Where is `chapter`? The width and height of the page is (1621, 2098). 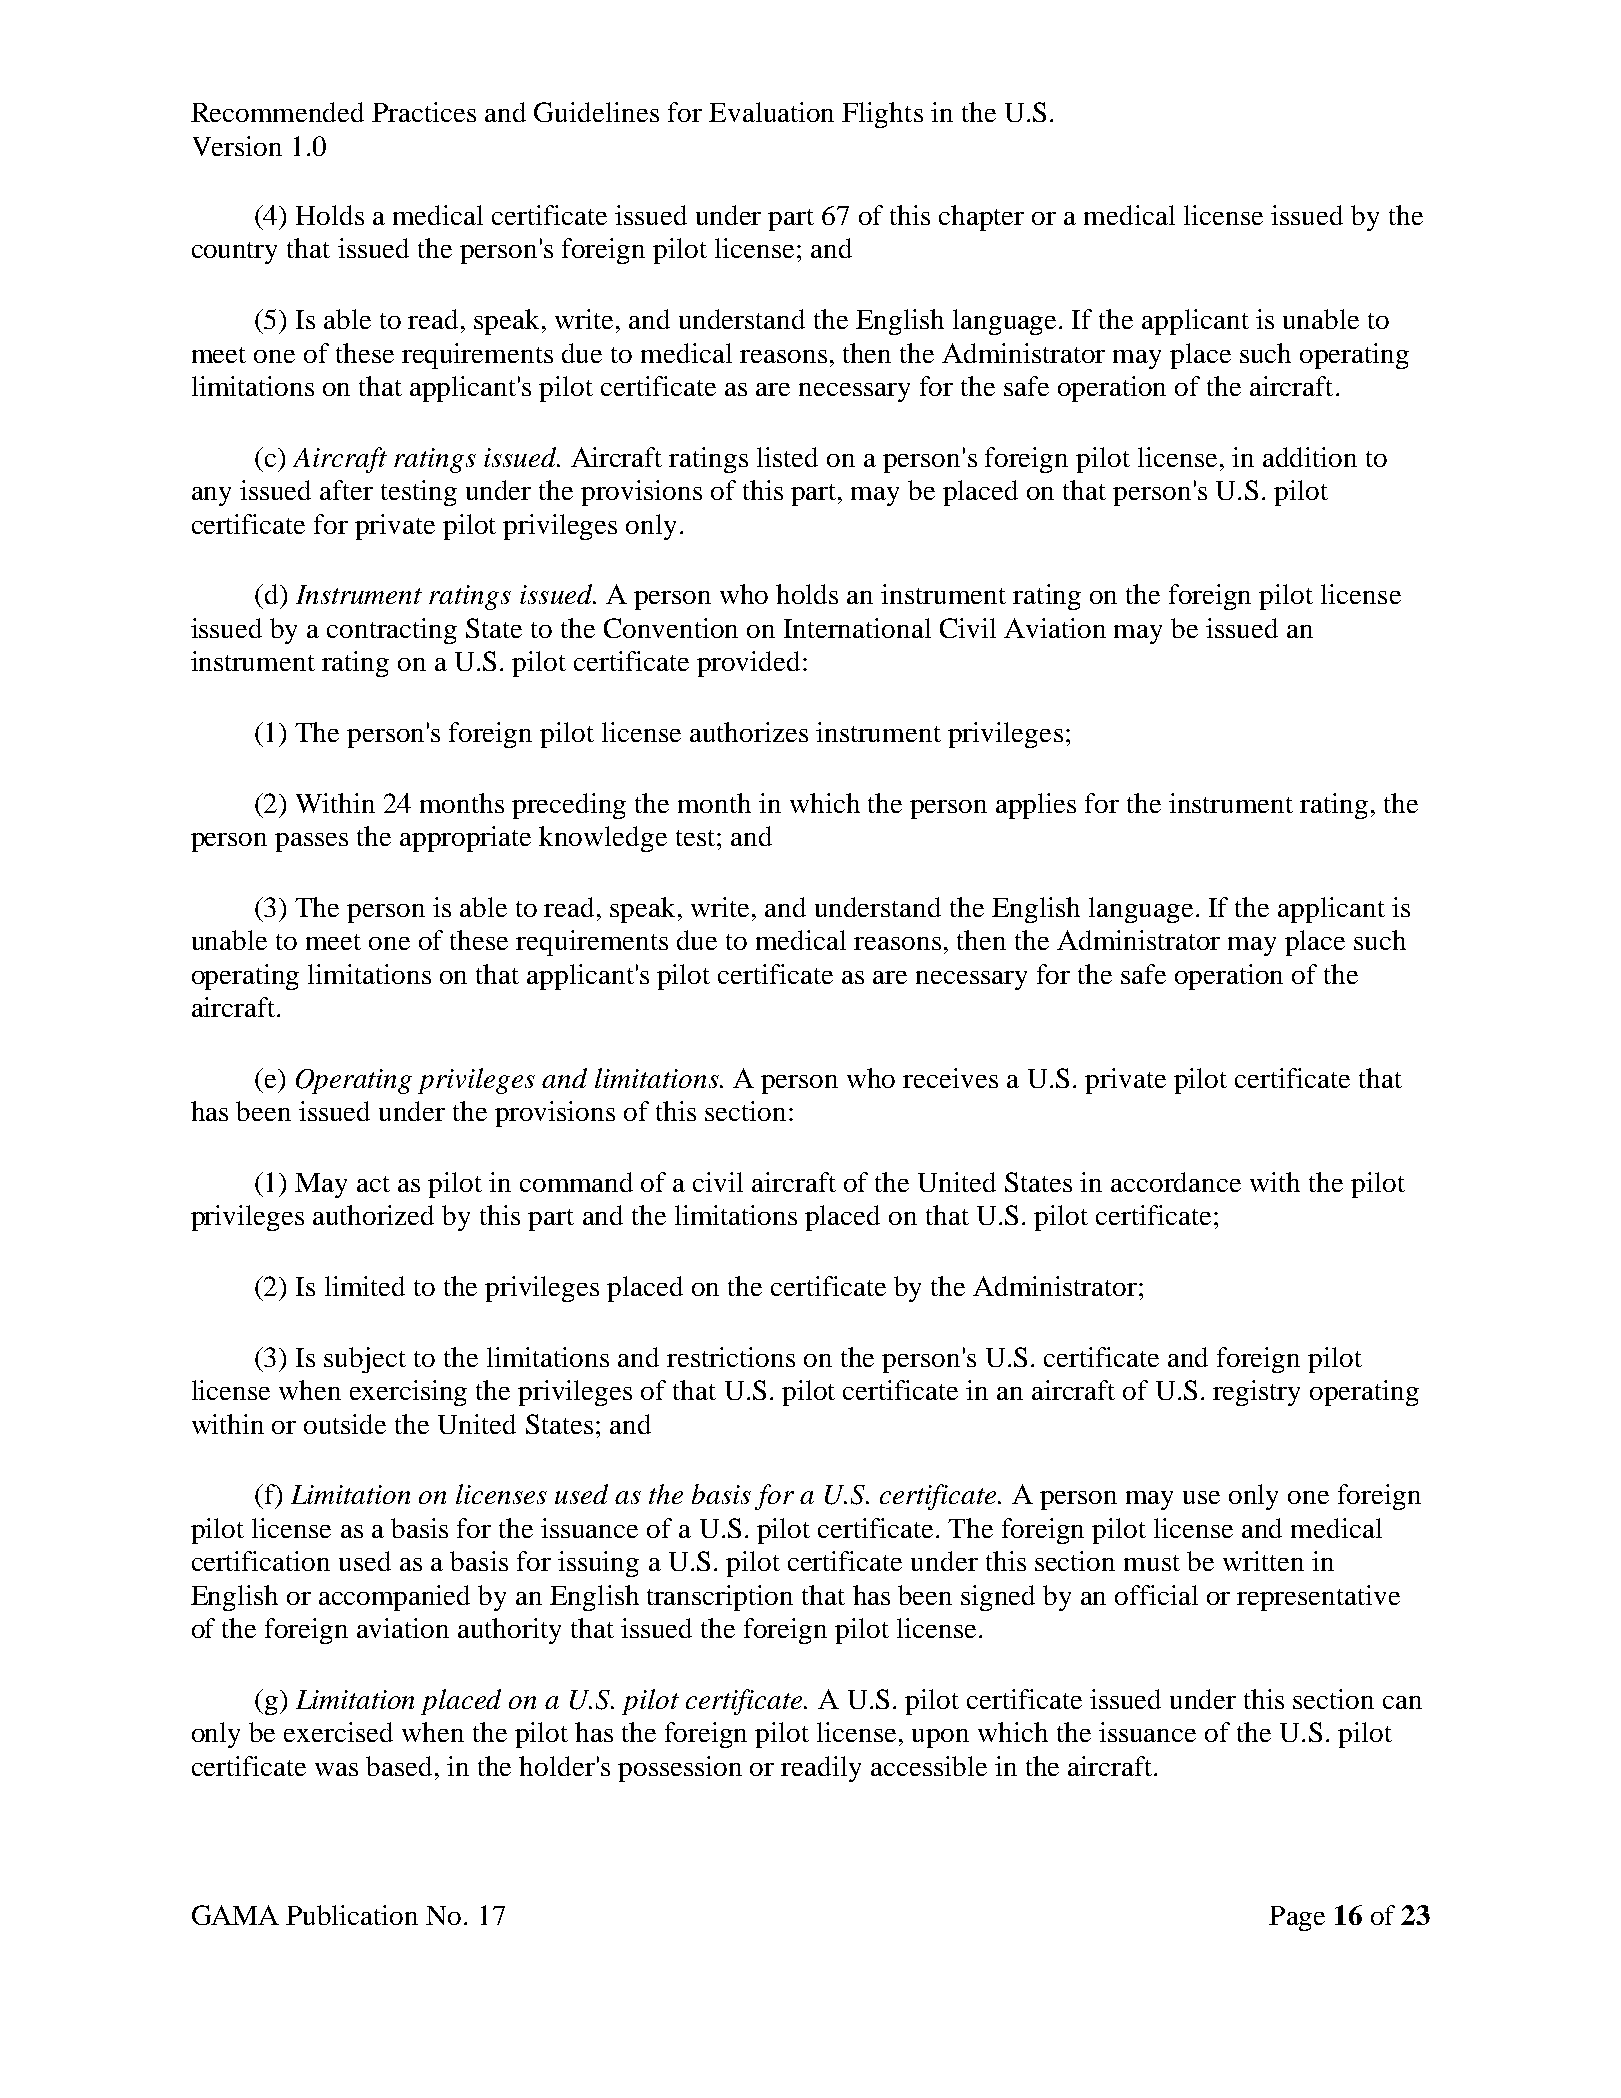
chapter is located at coordinates (981, 218).
